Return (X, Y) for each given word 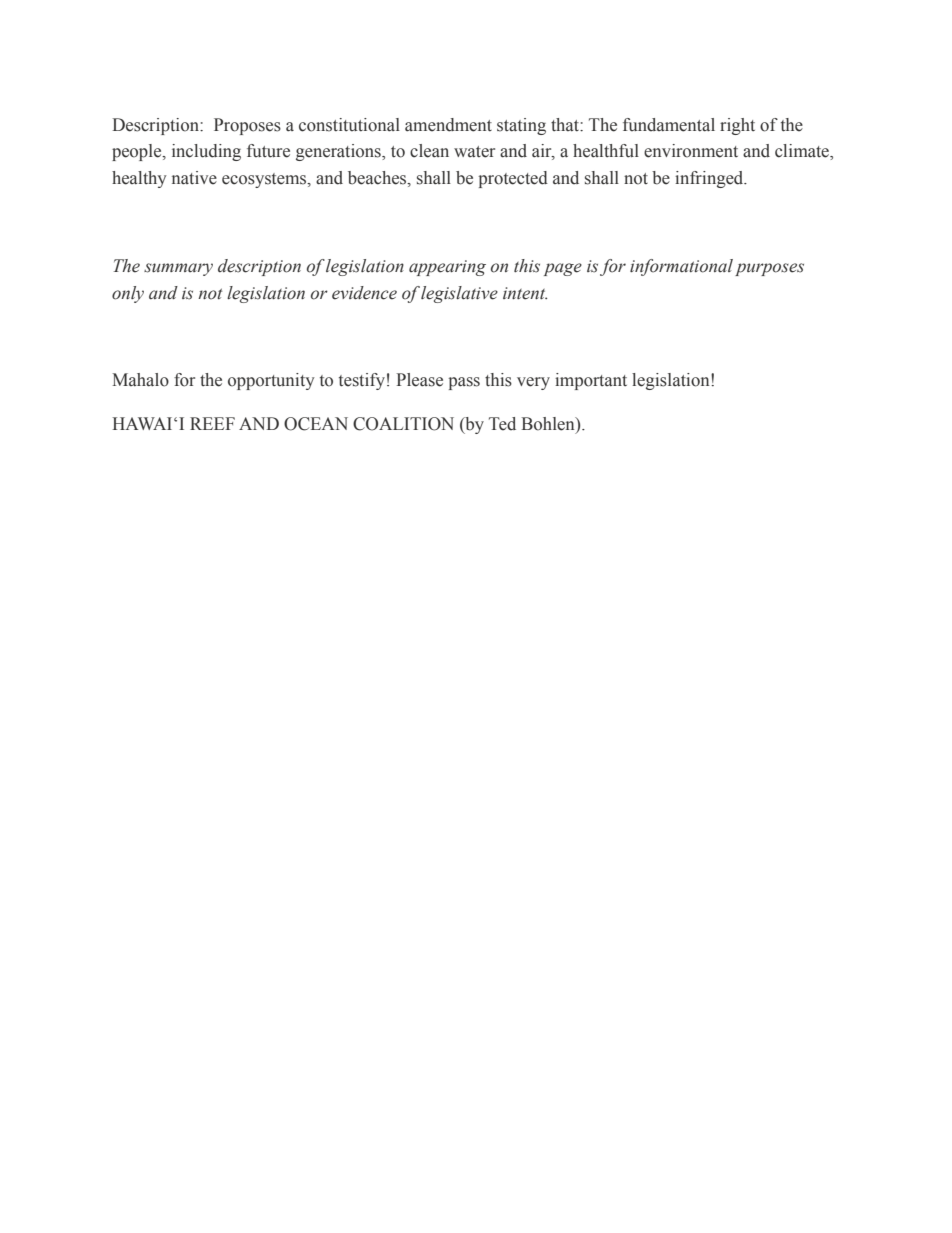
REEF (212, 423)
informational (681, 267)
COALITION (403, 424)
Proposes (247, 126)
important (591, 381)
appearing (447, 268)
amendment (448, 125)
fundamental (669, 125)
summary (178, 269)
